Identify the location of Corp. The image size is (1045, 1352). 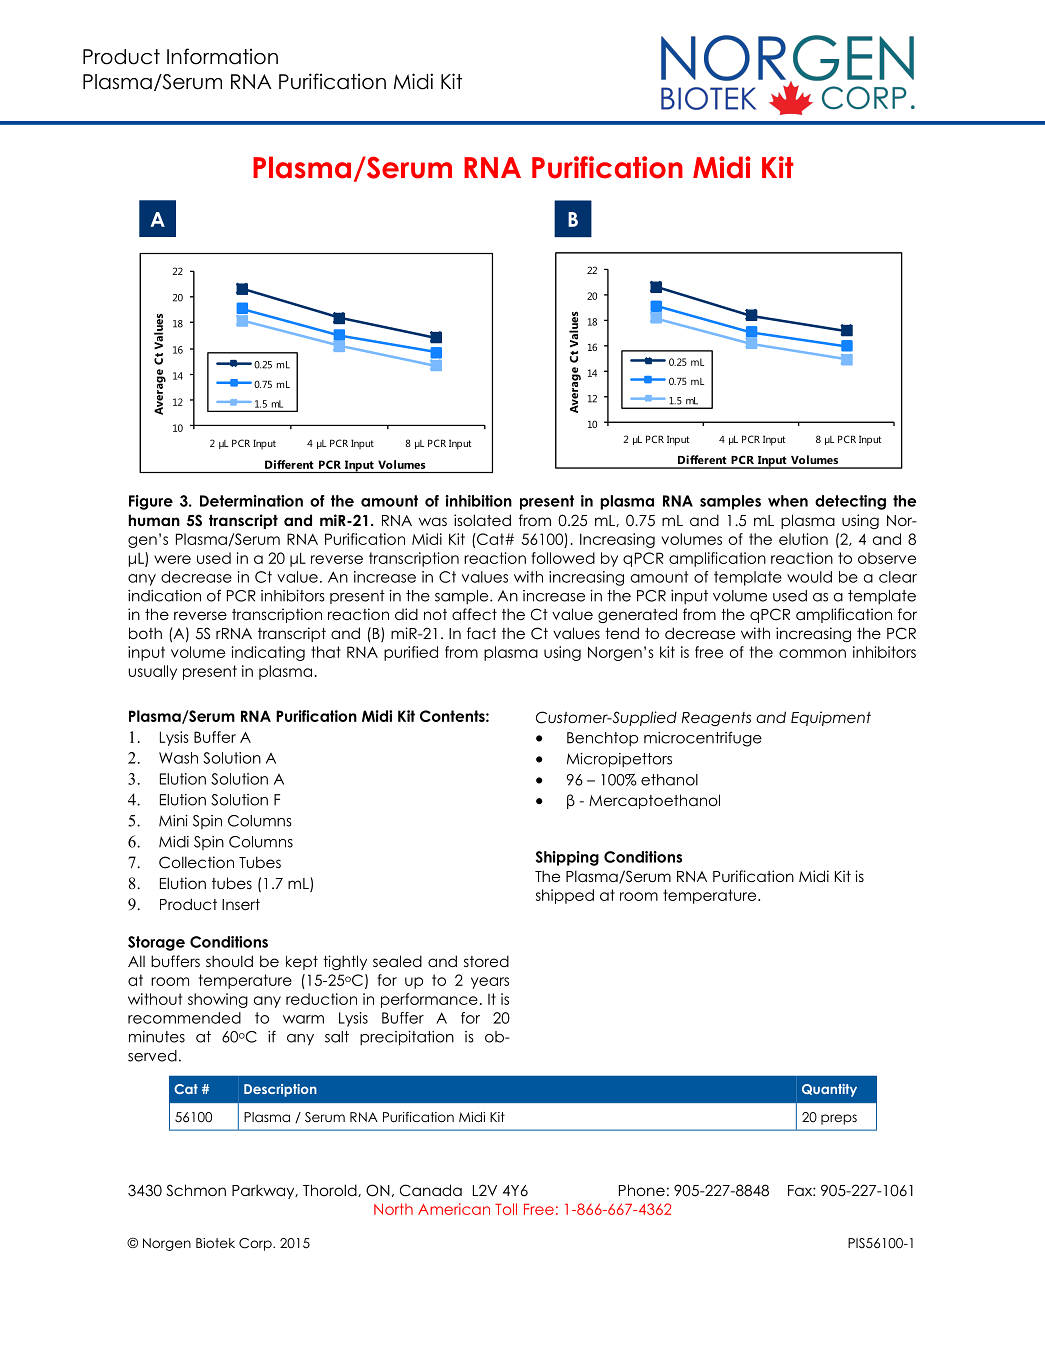
(256, 1244).
